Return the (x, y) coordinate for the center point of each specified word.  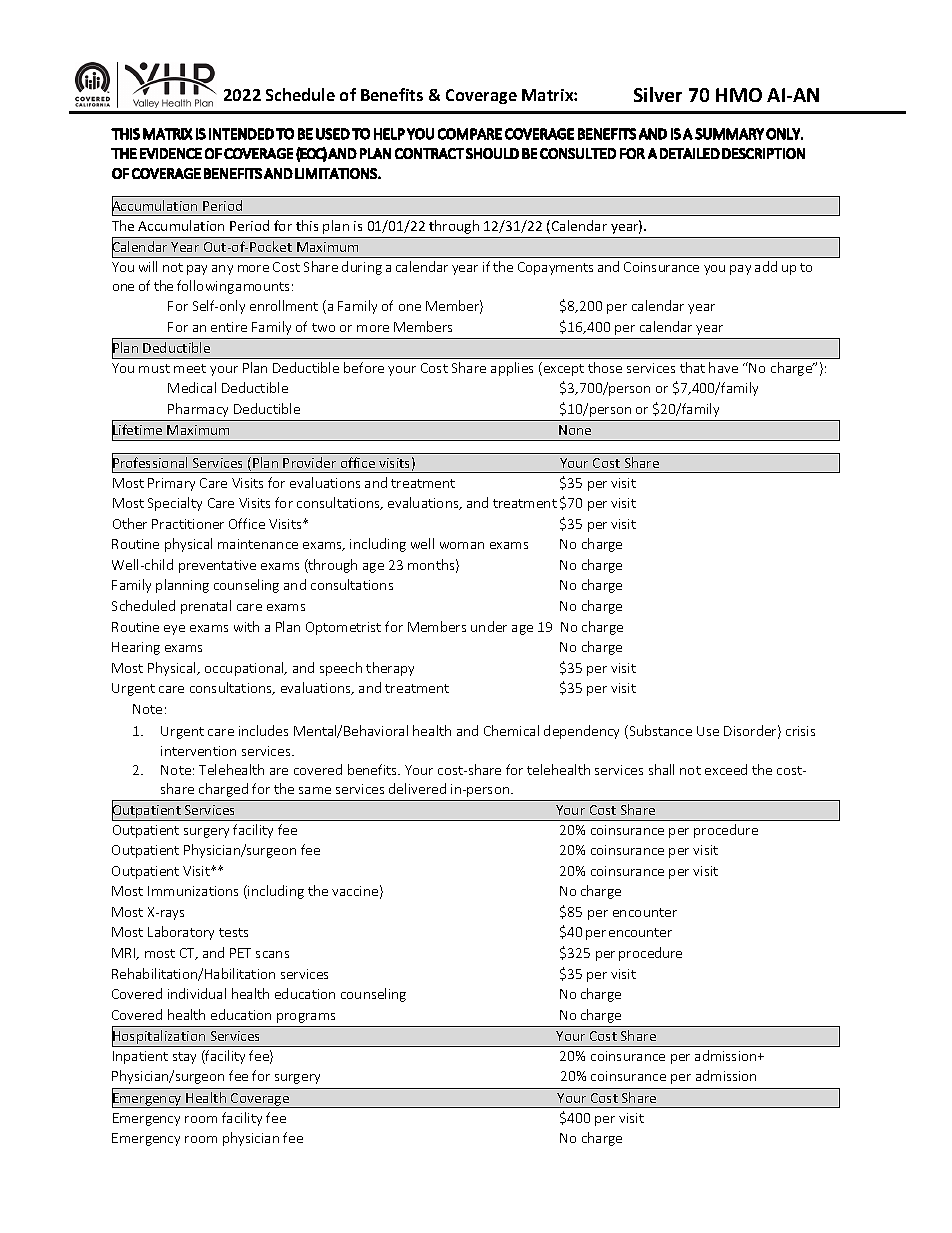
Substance (659, 732)
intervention (198, 751)
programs (306, 1018)
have (723, 367)
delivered (417, 788)
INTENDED (241, 134)
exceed (726, 769)
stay (184, 1058)
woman (462, 545)
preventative (217, 566)
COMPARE (470, 134)
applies (512, 369)
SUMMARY (729, 134)
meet (190, 368)
